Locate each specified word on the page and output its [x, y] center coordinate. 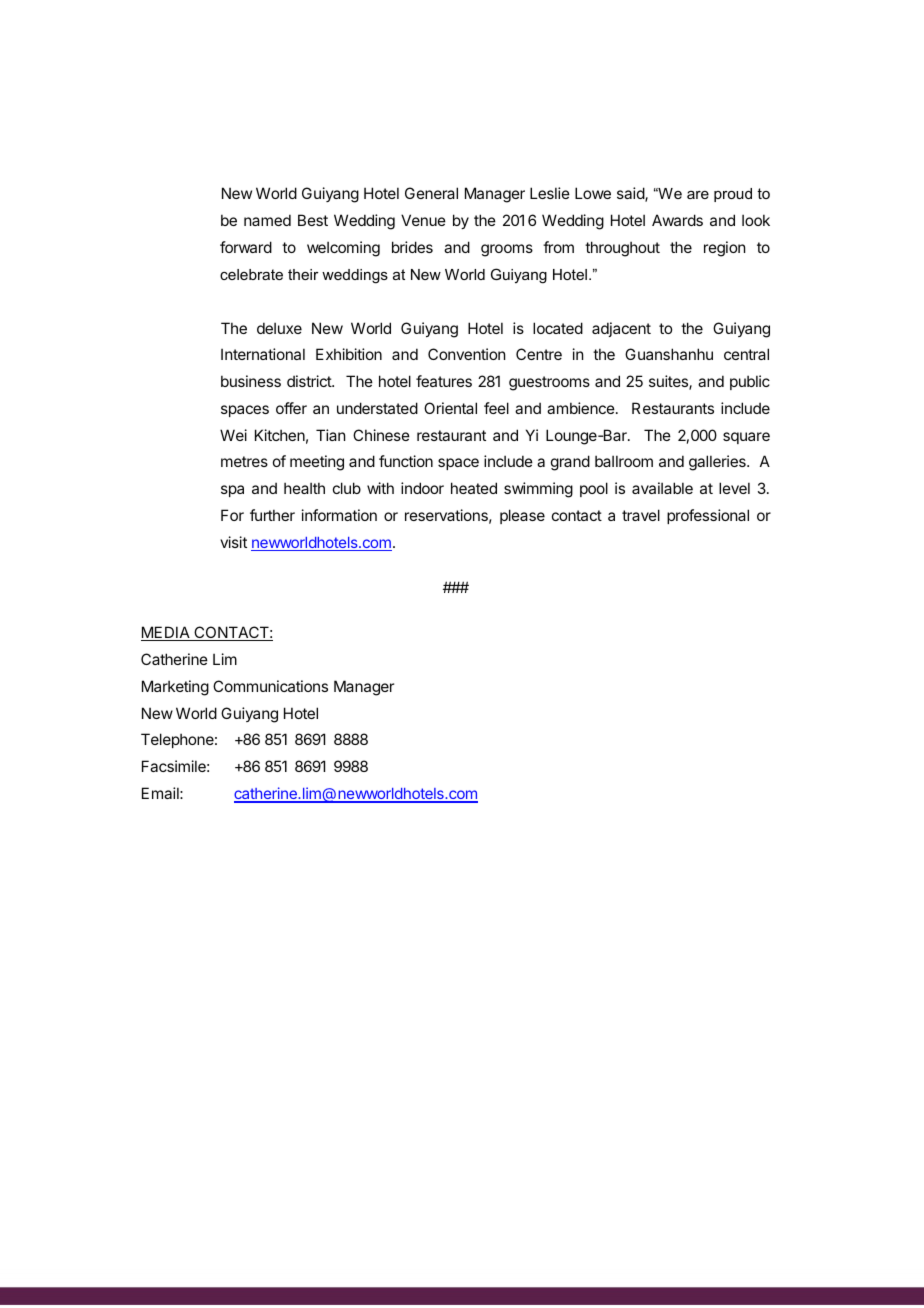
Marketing [175, 688]
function [406, 461]
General [431, 193]
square [746, 438]
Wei [233, 435]
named [267, 220]
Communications [270, 686]
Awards [677, 220]
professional [708, 516]
